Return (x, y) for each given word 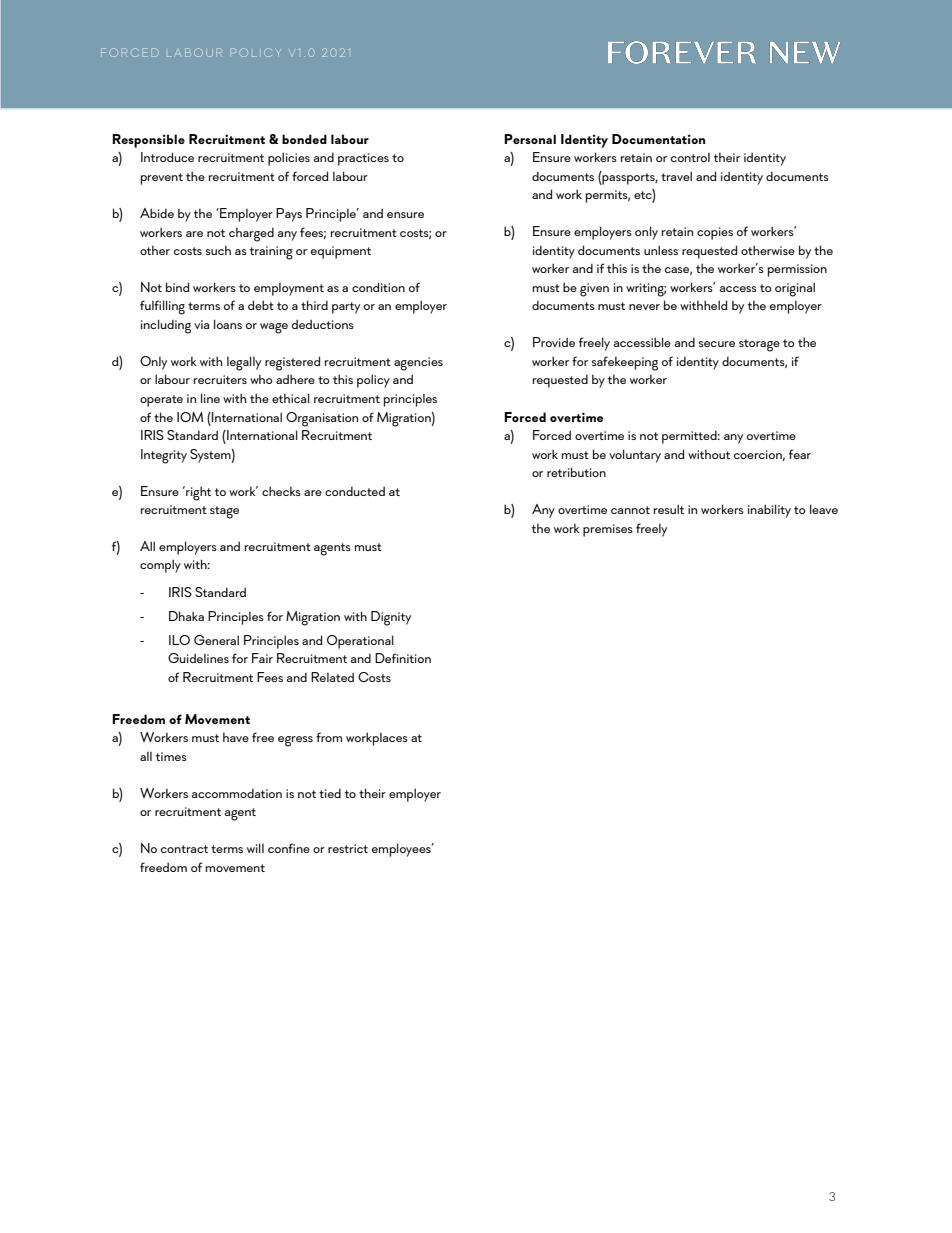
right (197, 493)
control (690, 157)
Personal (530, 139)
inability (769, 511)
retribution (576, 472)
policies (289, 159)
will (255, 848)
